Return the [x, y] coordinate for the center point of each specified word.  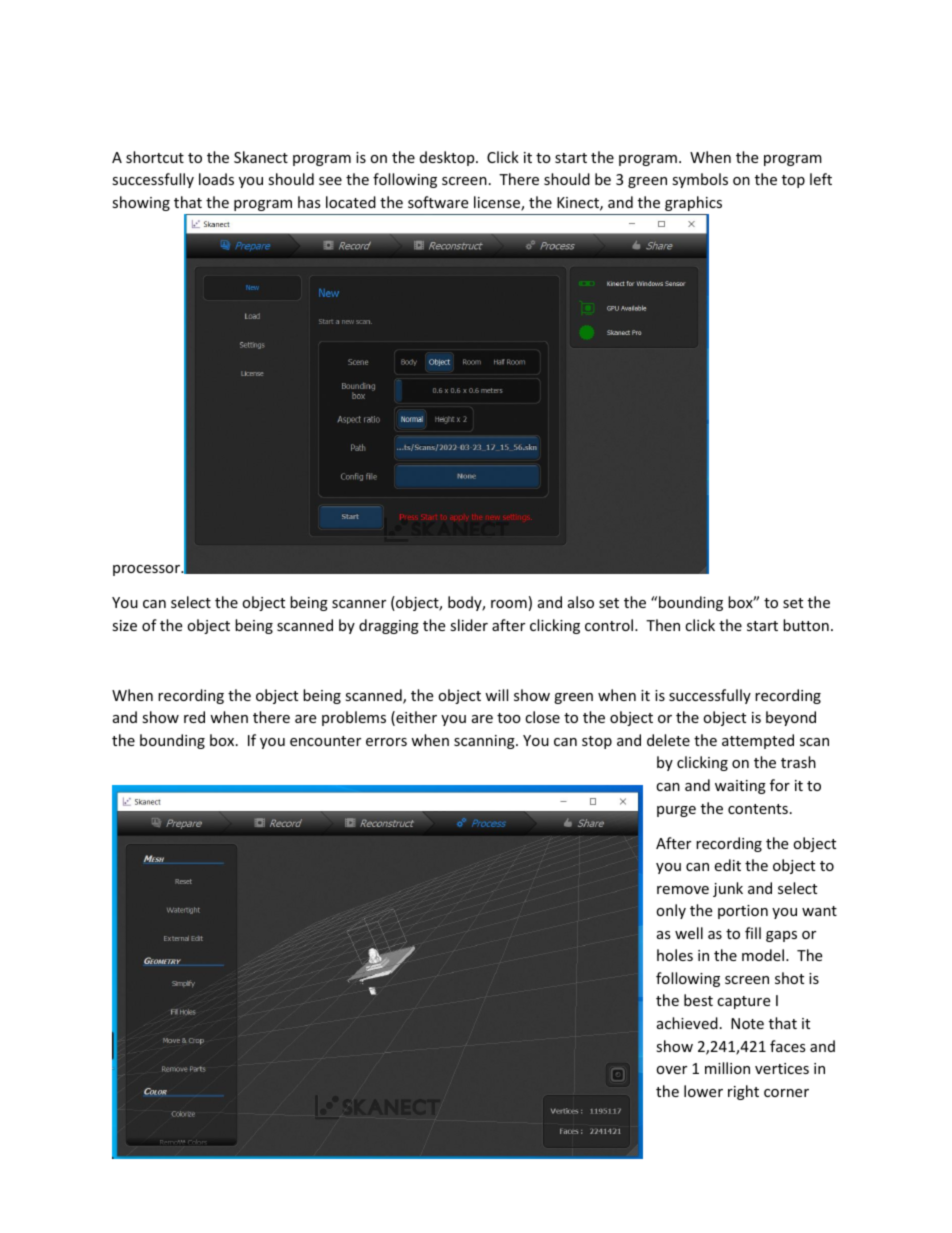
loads [216, 179]
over [671, 1070]
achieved [687, 1023]
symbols [700, 180]
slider [469, 625]
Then [663, 625]
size [124, 625]
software [438, 202]
